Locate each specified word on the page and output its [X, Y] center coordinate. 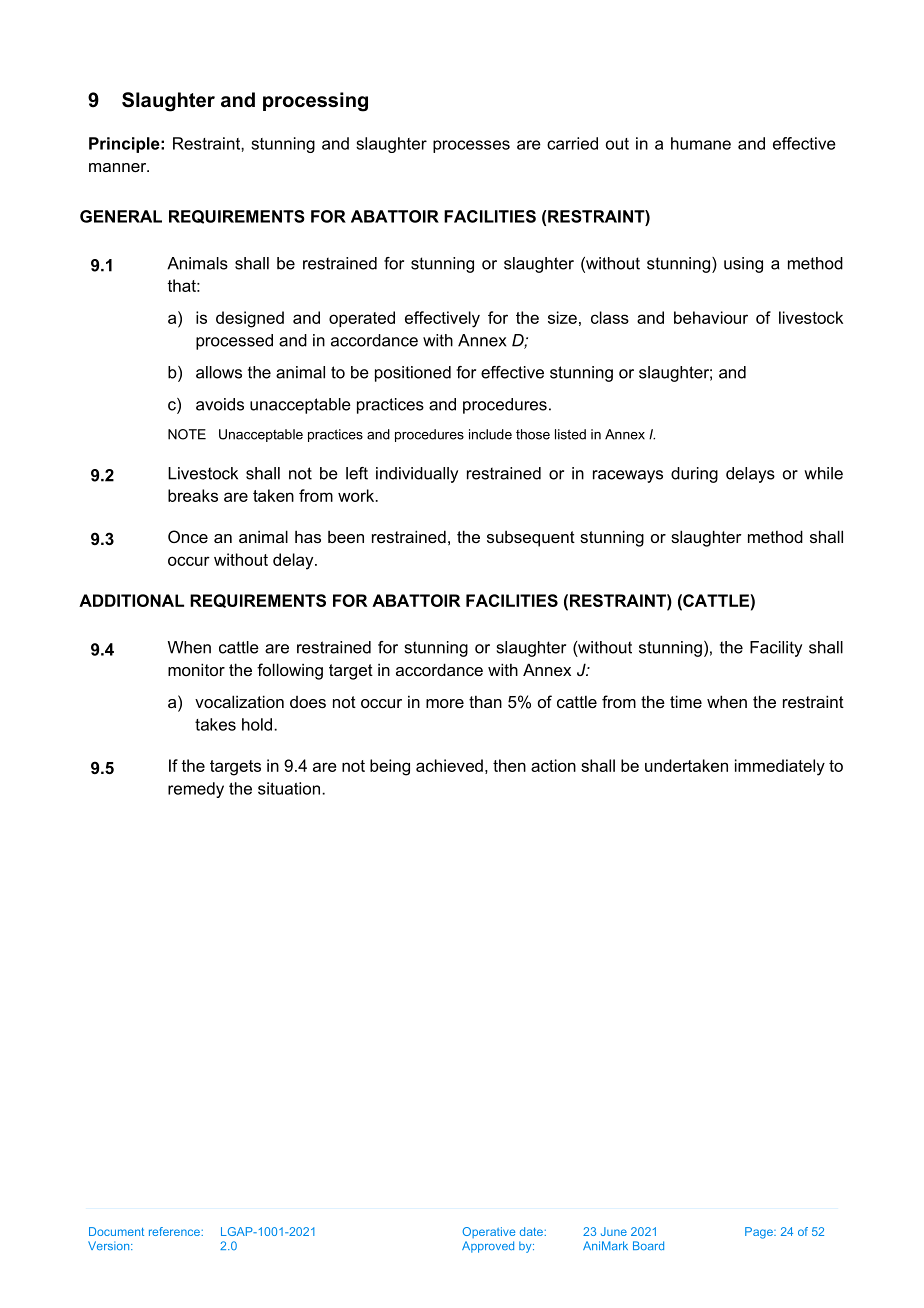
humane [701, 143]
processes [471, 146]
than [485, 701]
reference [175, 1231]
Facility [776, 649]
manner [119, 167]
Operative [488, 1232]
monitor [196, 669]
